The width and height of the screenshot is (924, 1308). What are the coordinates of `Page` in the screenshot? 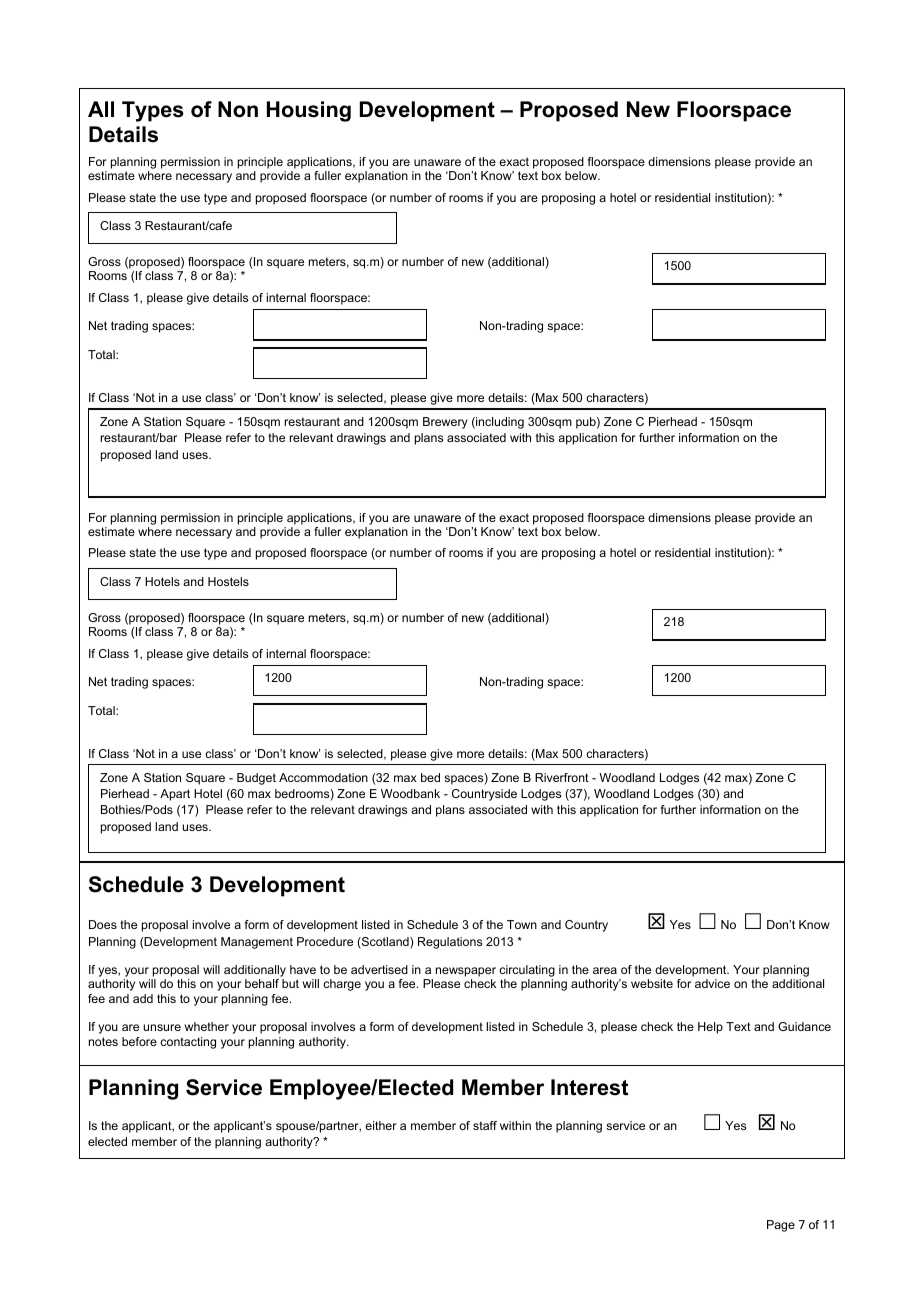 It's located at (781, 1226).
